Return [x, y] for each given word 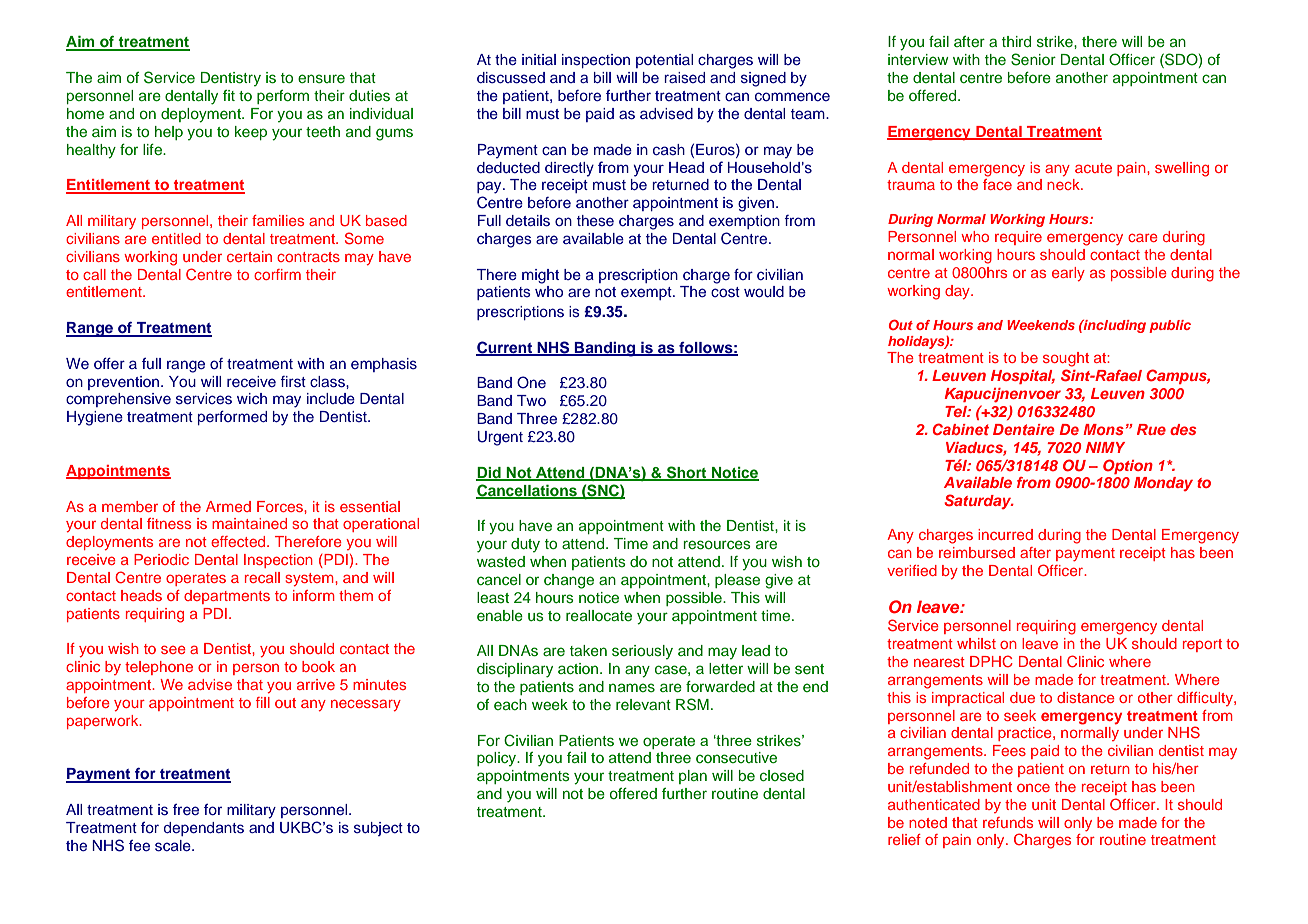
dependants [204, 829]
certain [249, 256]
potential [664, 61]
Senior [1033, 59]
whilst [976, 643]
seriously [642, 652]
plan [693, 777]
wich [252, 398]
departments [227, 597]
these [595, 220]
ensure [321, 79]
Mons [1103, 429]
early [1068, 274]
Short [687, 473]
